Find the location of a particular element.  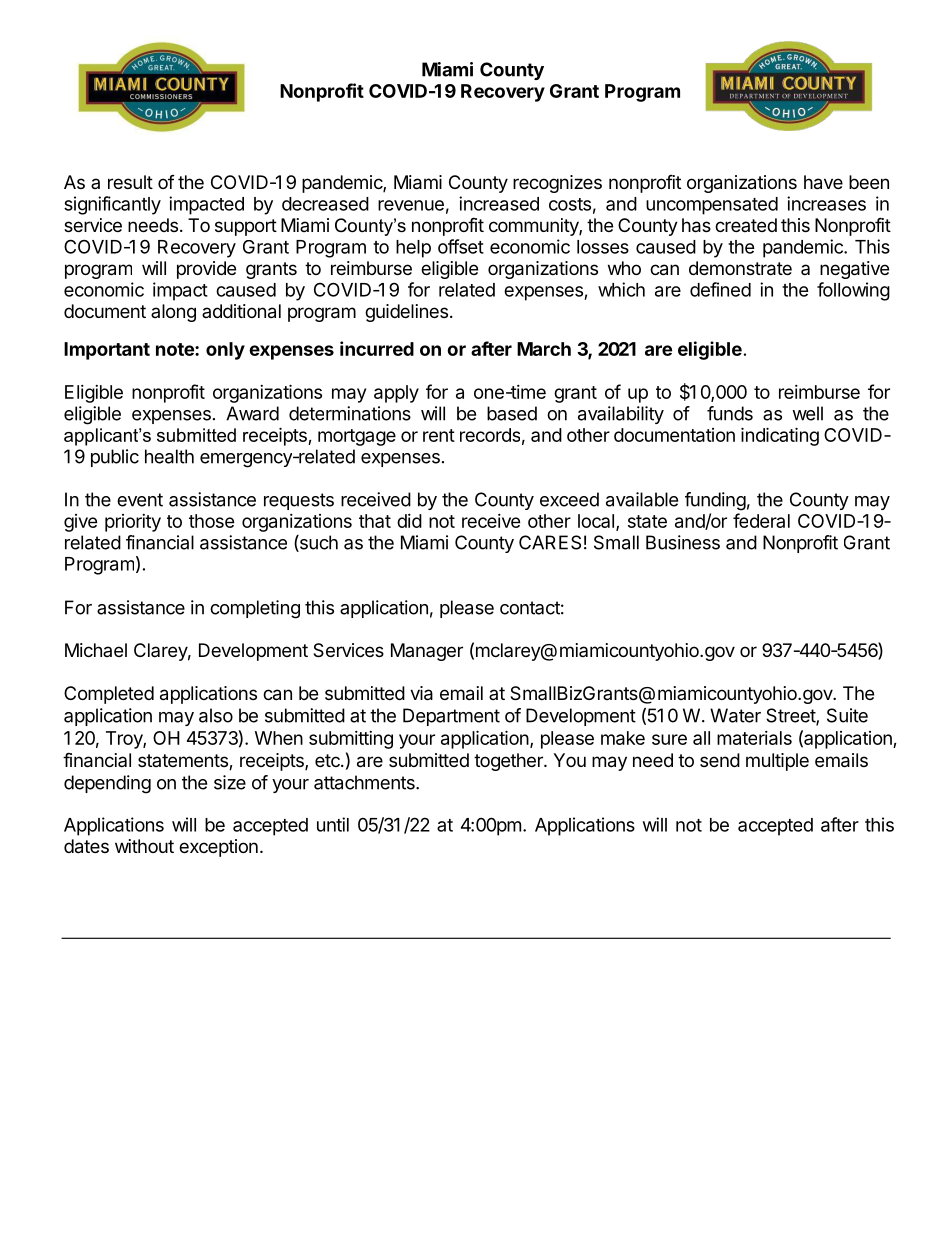

Completed is located at coordinates (109, 695).
